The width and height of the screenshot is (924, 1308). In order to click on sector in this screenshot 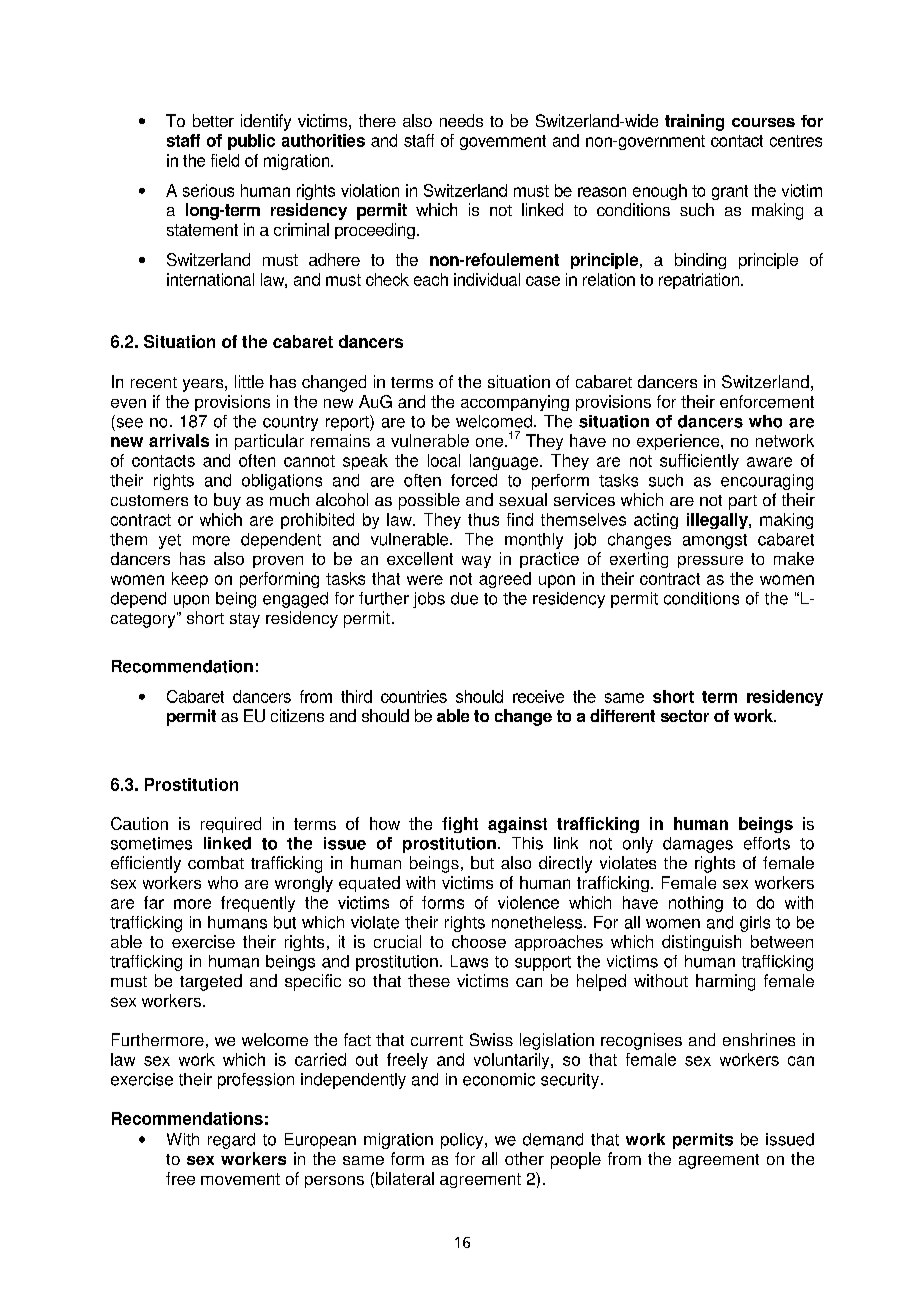, I will do `click(685, 716)`.
